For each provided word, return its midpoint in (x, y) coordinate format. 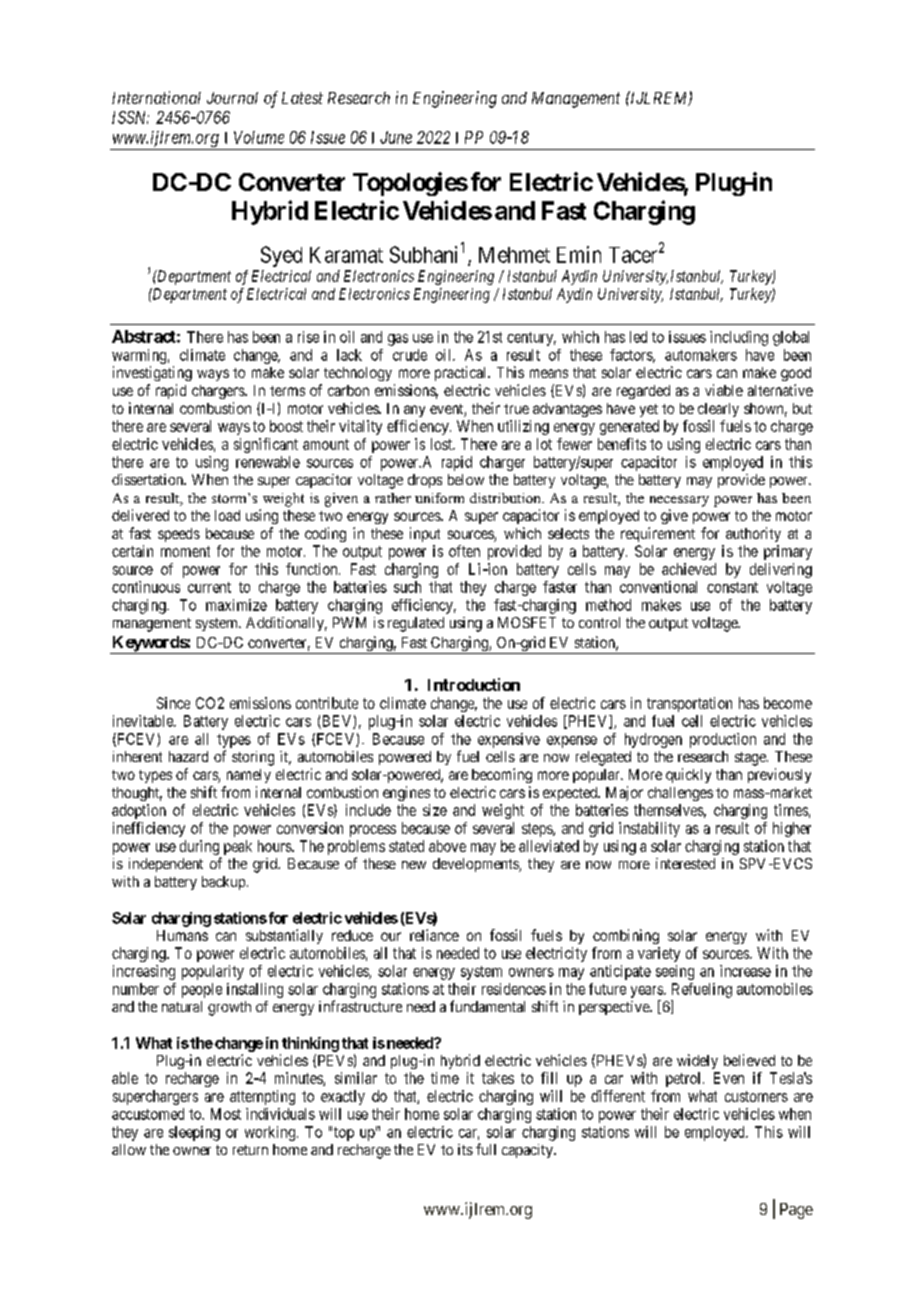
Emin (579, 254)
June (396, 137)
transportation (689, 704)
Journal (232, 98)
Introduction (474, 684)
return (250, 1150)
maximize (236, 605)
